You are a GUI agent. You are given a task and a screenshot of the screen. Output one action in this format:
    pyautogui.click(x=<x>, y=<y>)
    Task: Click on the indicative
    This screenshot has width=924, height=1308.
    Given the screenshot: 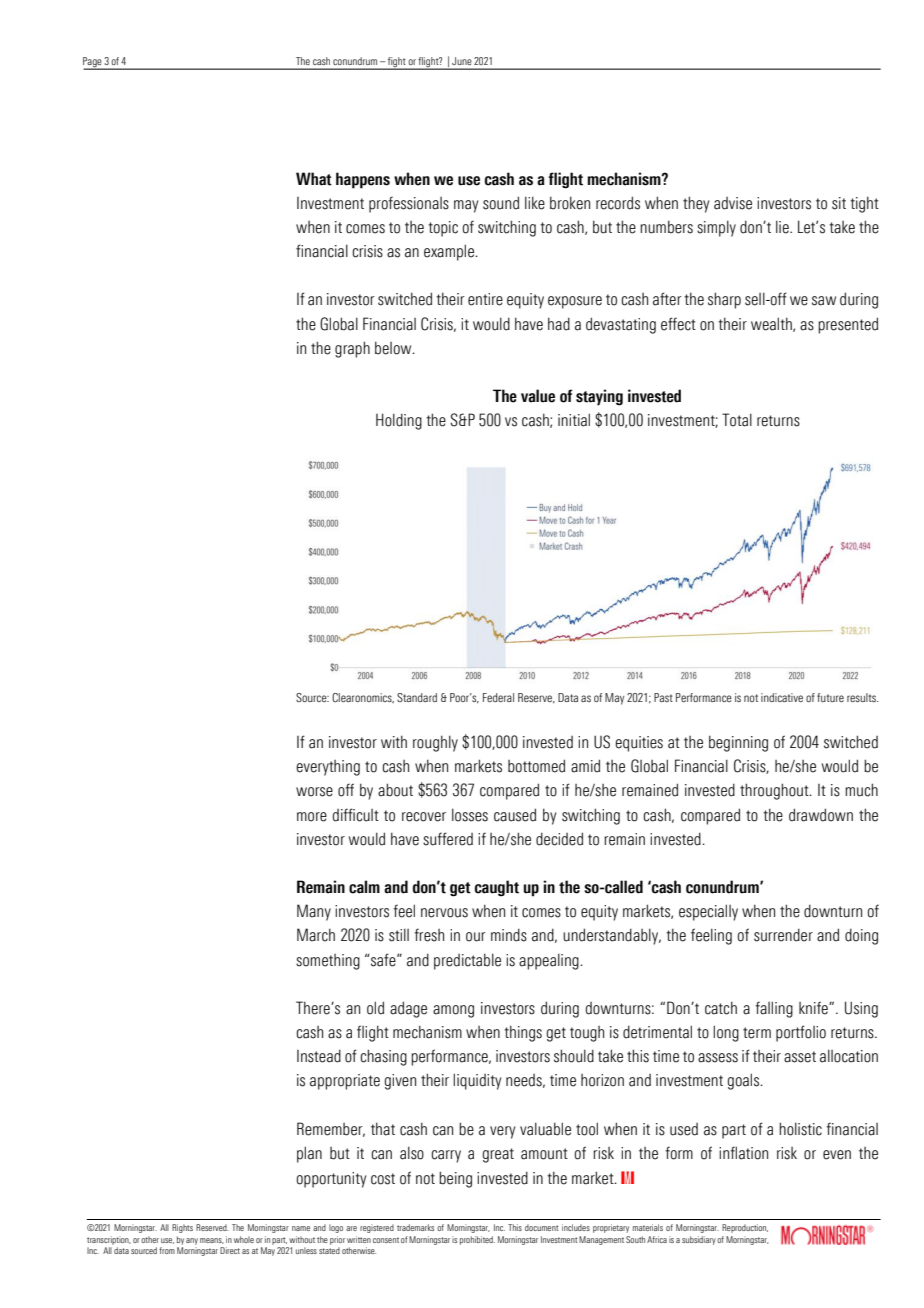 What is the action you would take?
    pyautogui.click(x=782, y=697)
